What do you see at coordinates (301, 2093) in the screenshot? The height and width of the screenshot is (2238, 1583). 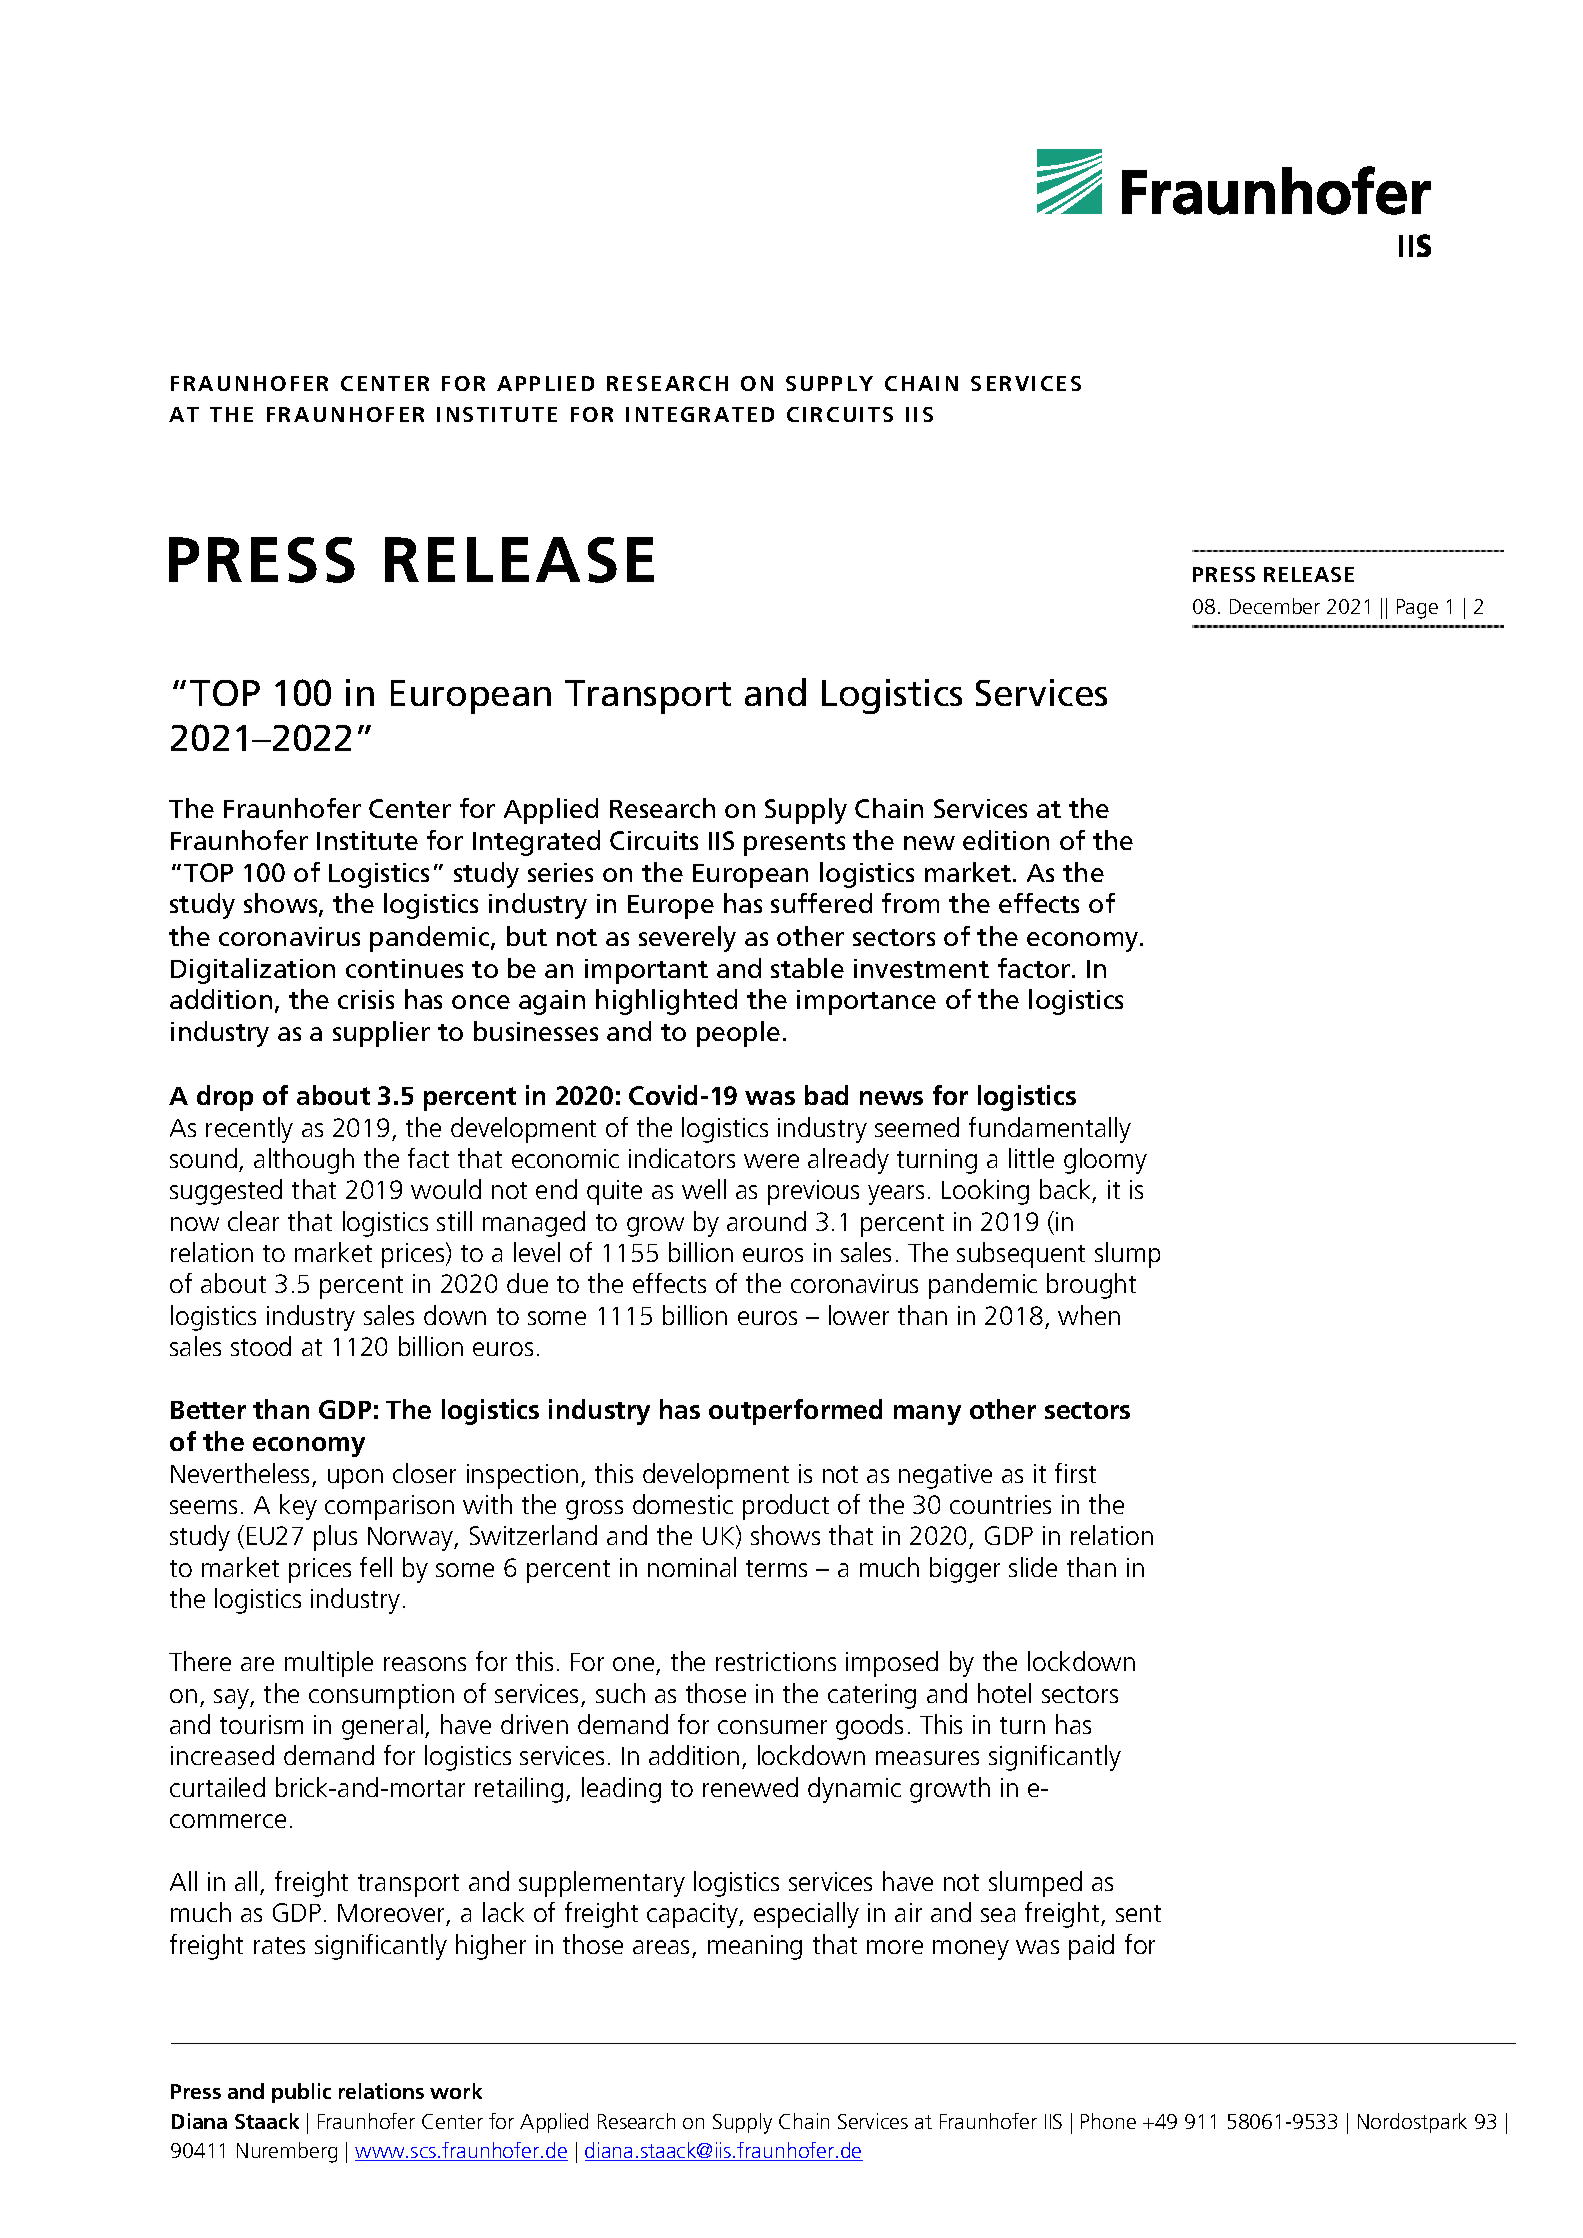 I see `public` at bounding box center [301, 2093].
